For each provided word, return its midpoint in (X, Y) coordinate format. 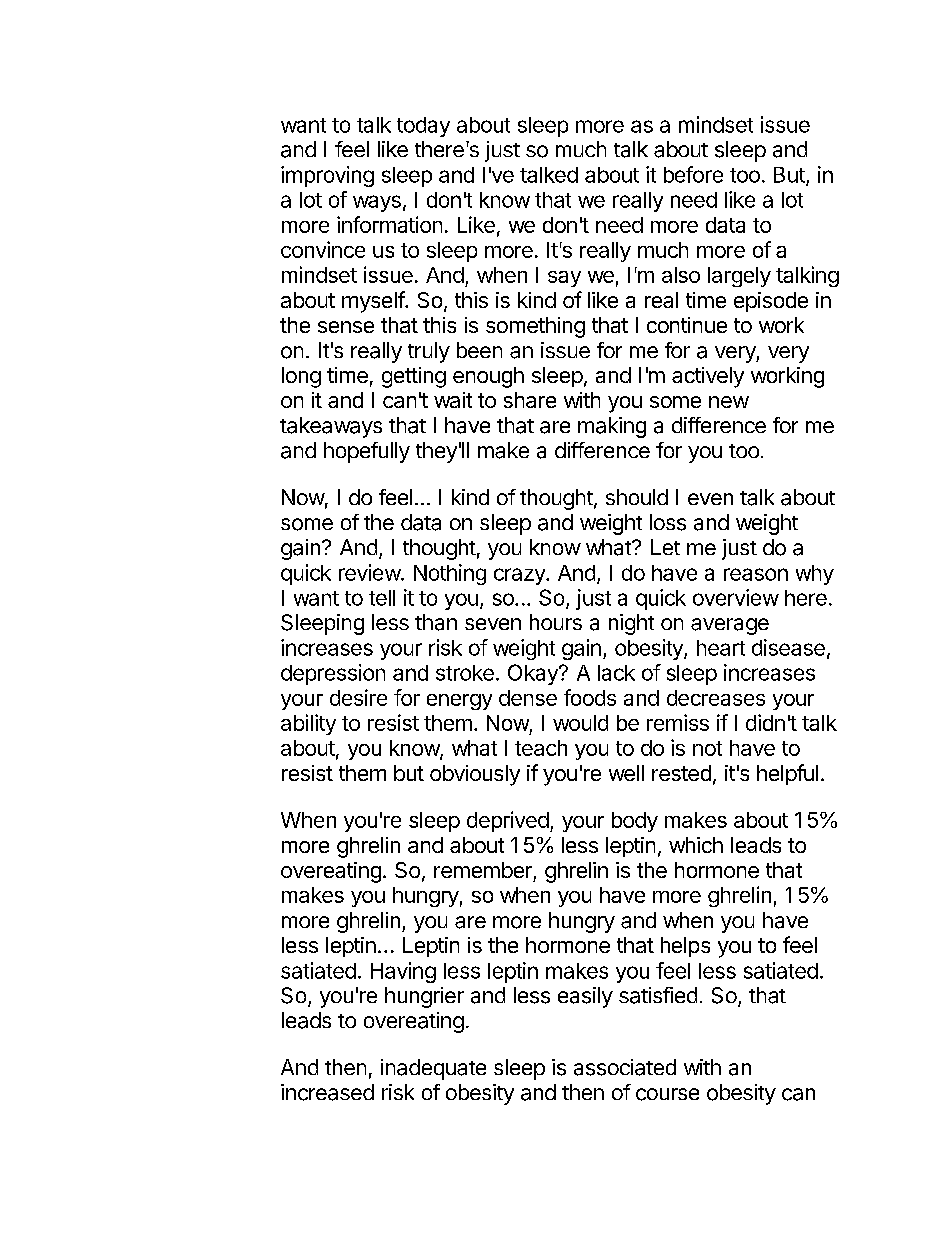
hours (556, 622)
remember (483, 870)
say (564, 279)
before (693, 174)
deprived (508, 821)
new (729, 402)
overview (736, 597)
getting (414, 377)
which (696, 845)
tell (382, 598)
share (530, 400)
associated (625, 1067)
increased (327, 1092)
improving (327, 176)
